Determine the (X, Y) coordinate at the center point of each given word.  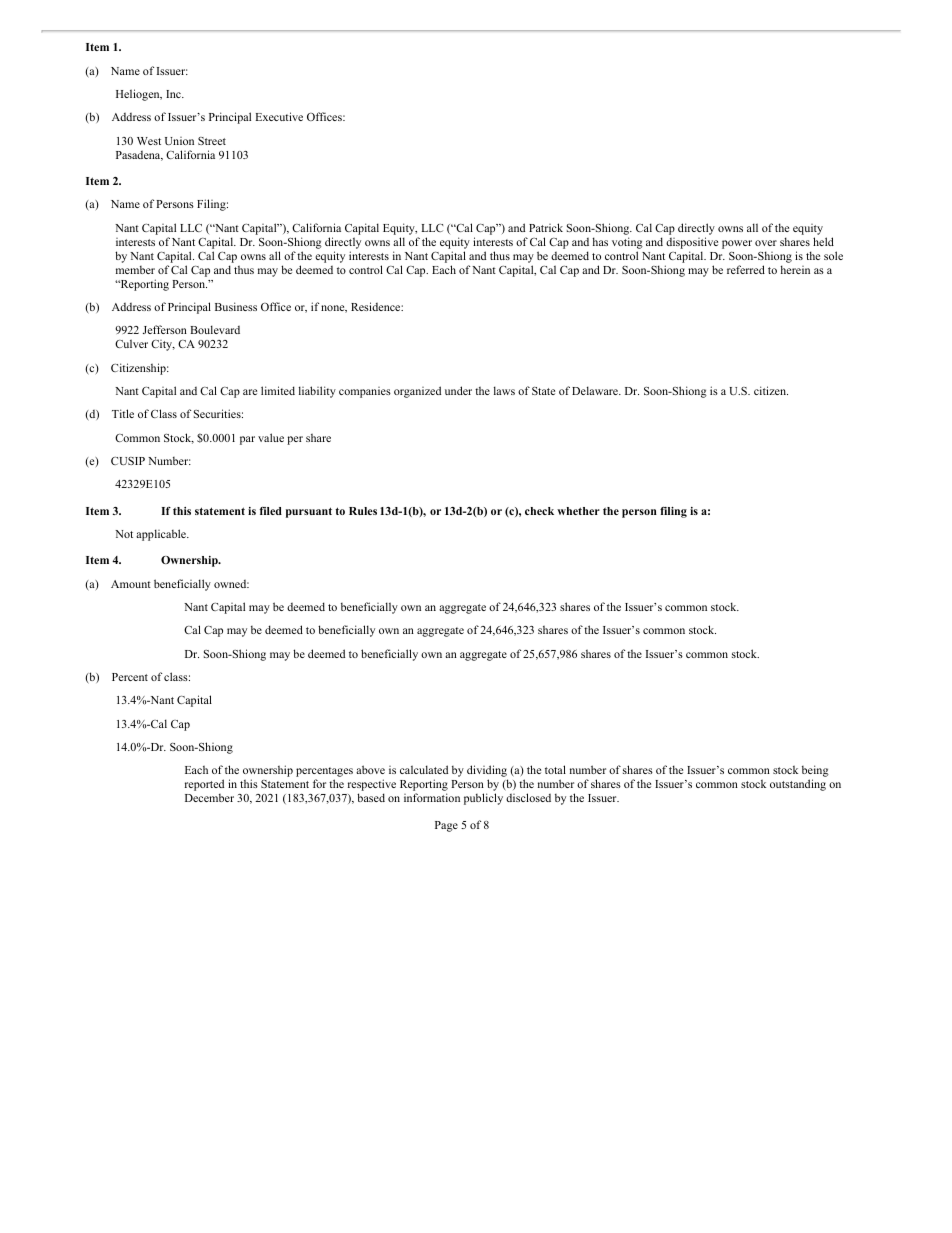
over (766, 243)
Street (212, 141)
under (458, 390)
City (163, 345)
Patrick (546, 227)
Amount (131, 584)
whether (578, 511)
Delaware (596, 390)
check (539, 511)
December (209, 798)
